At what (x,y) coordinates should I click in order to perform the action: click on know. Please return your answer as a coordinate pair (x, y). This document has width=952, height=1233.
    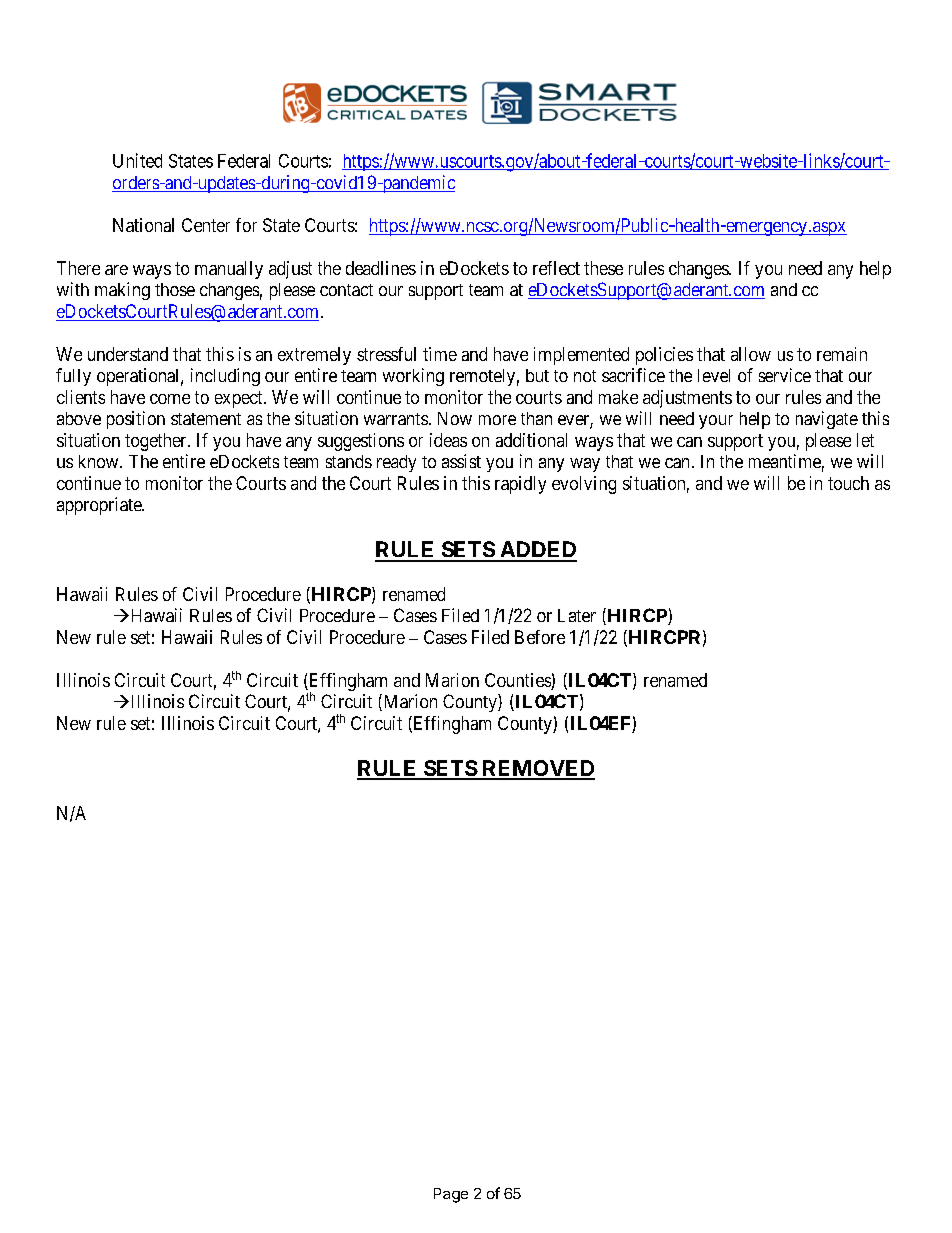
    Looking at the image, I should click on (100, 461).
